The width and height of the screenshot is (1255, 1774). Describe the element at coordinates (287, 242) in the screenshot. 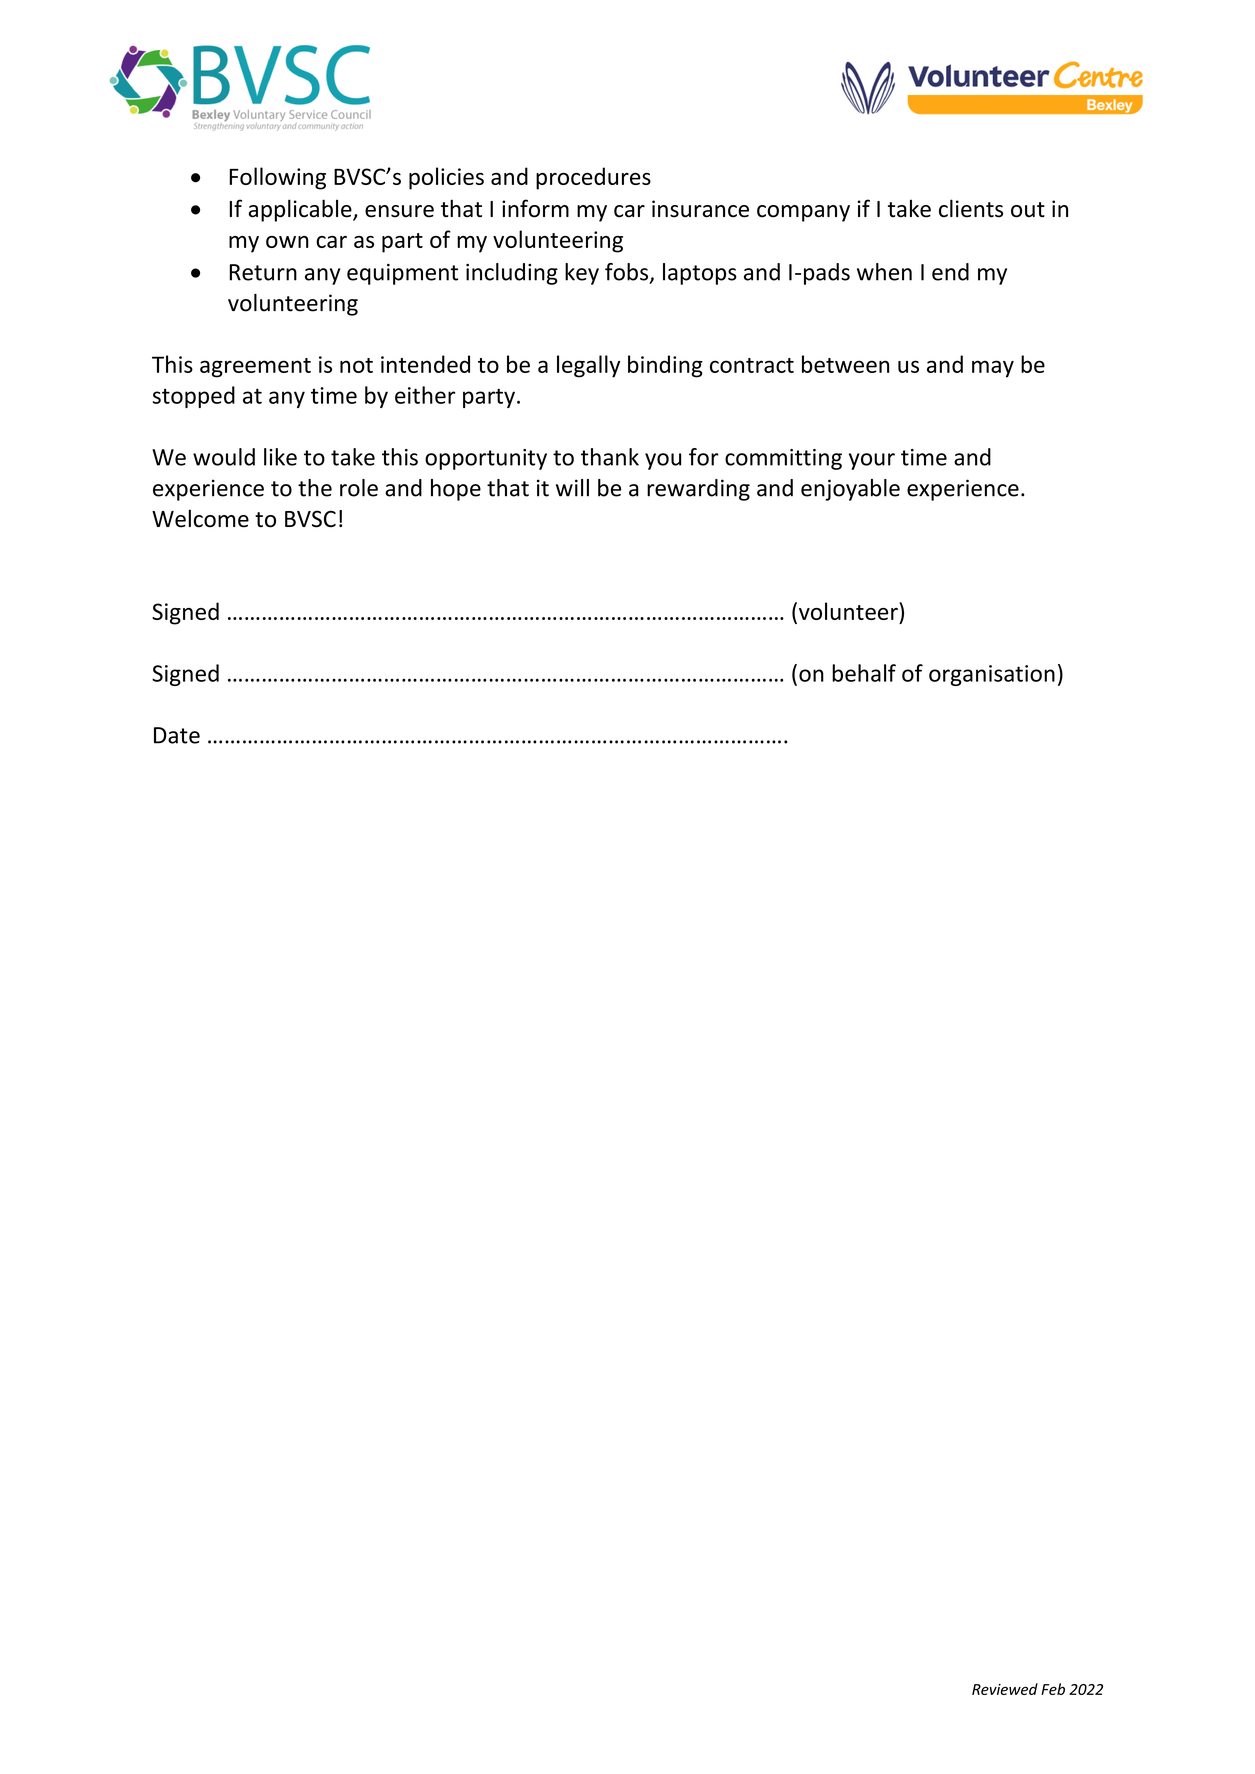

I see `own` at that location.
